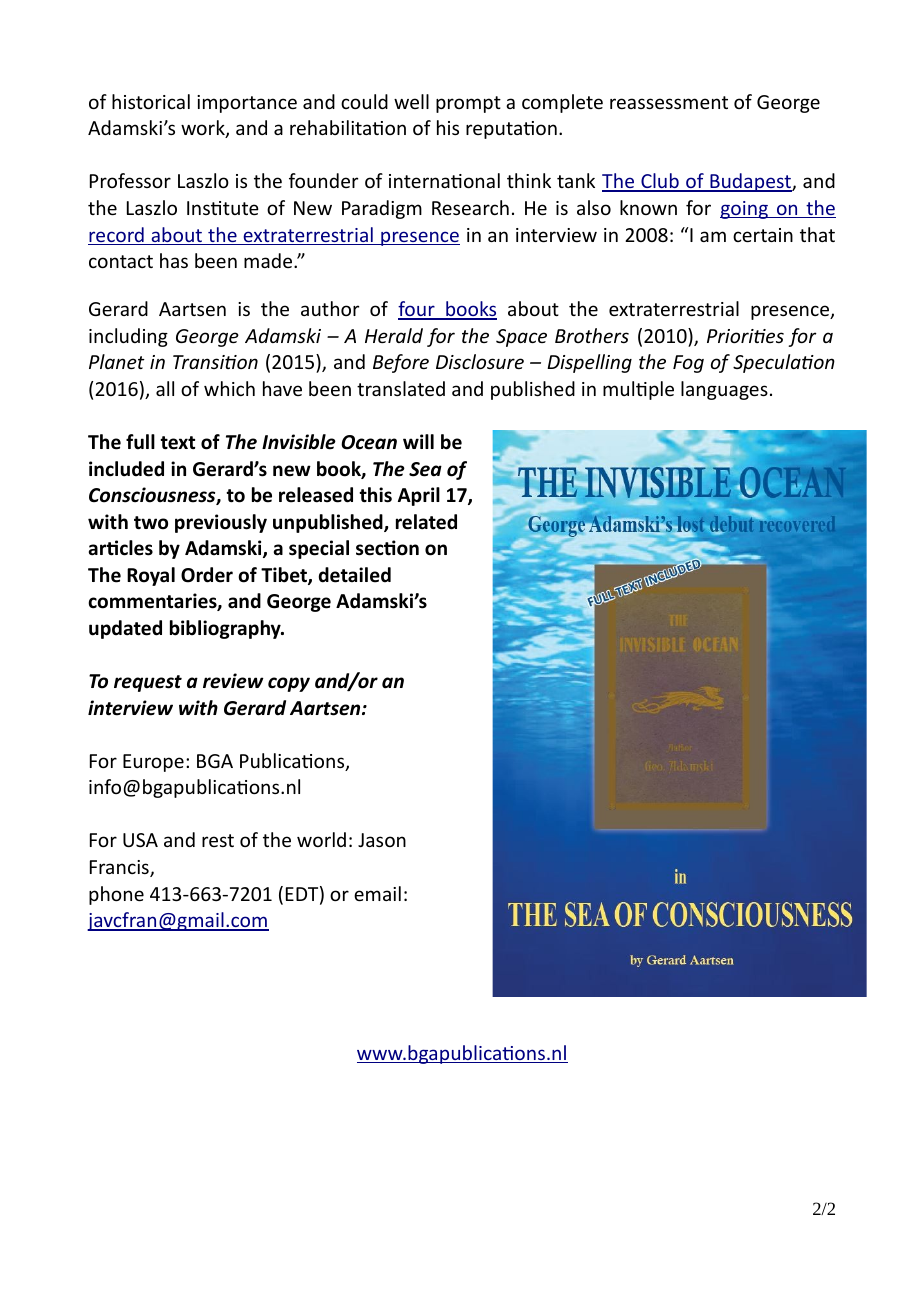 The width and height of the screenshot is (924, 1308). Describe the element at coordinates (724, 390) in the screenshot. I see `languages` at that location.
